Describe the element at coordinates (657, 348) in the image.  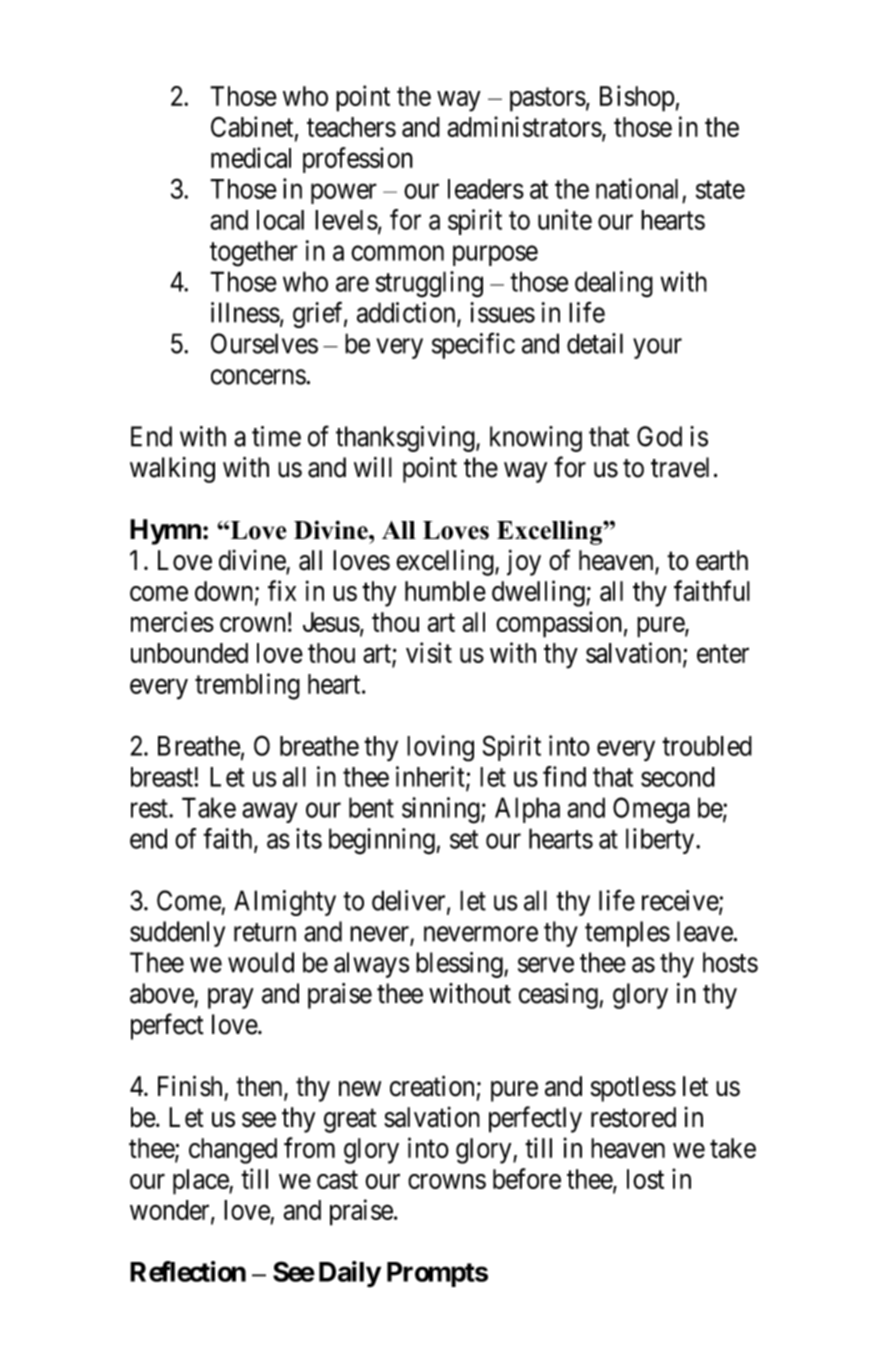
I see `your` at that location.
